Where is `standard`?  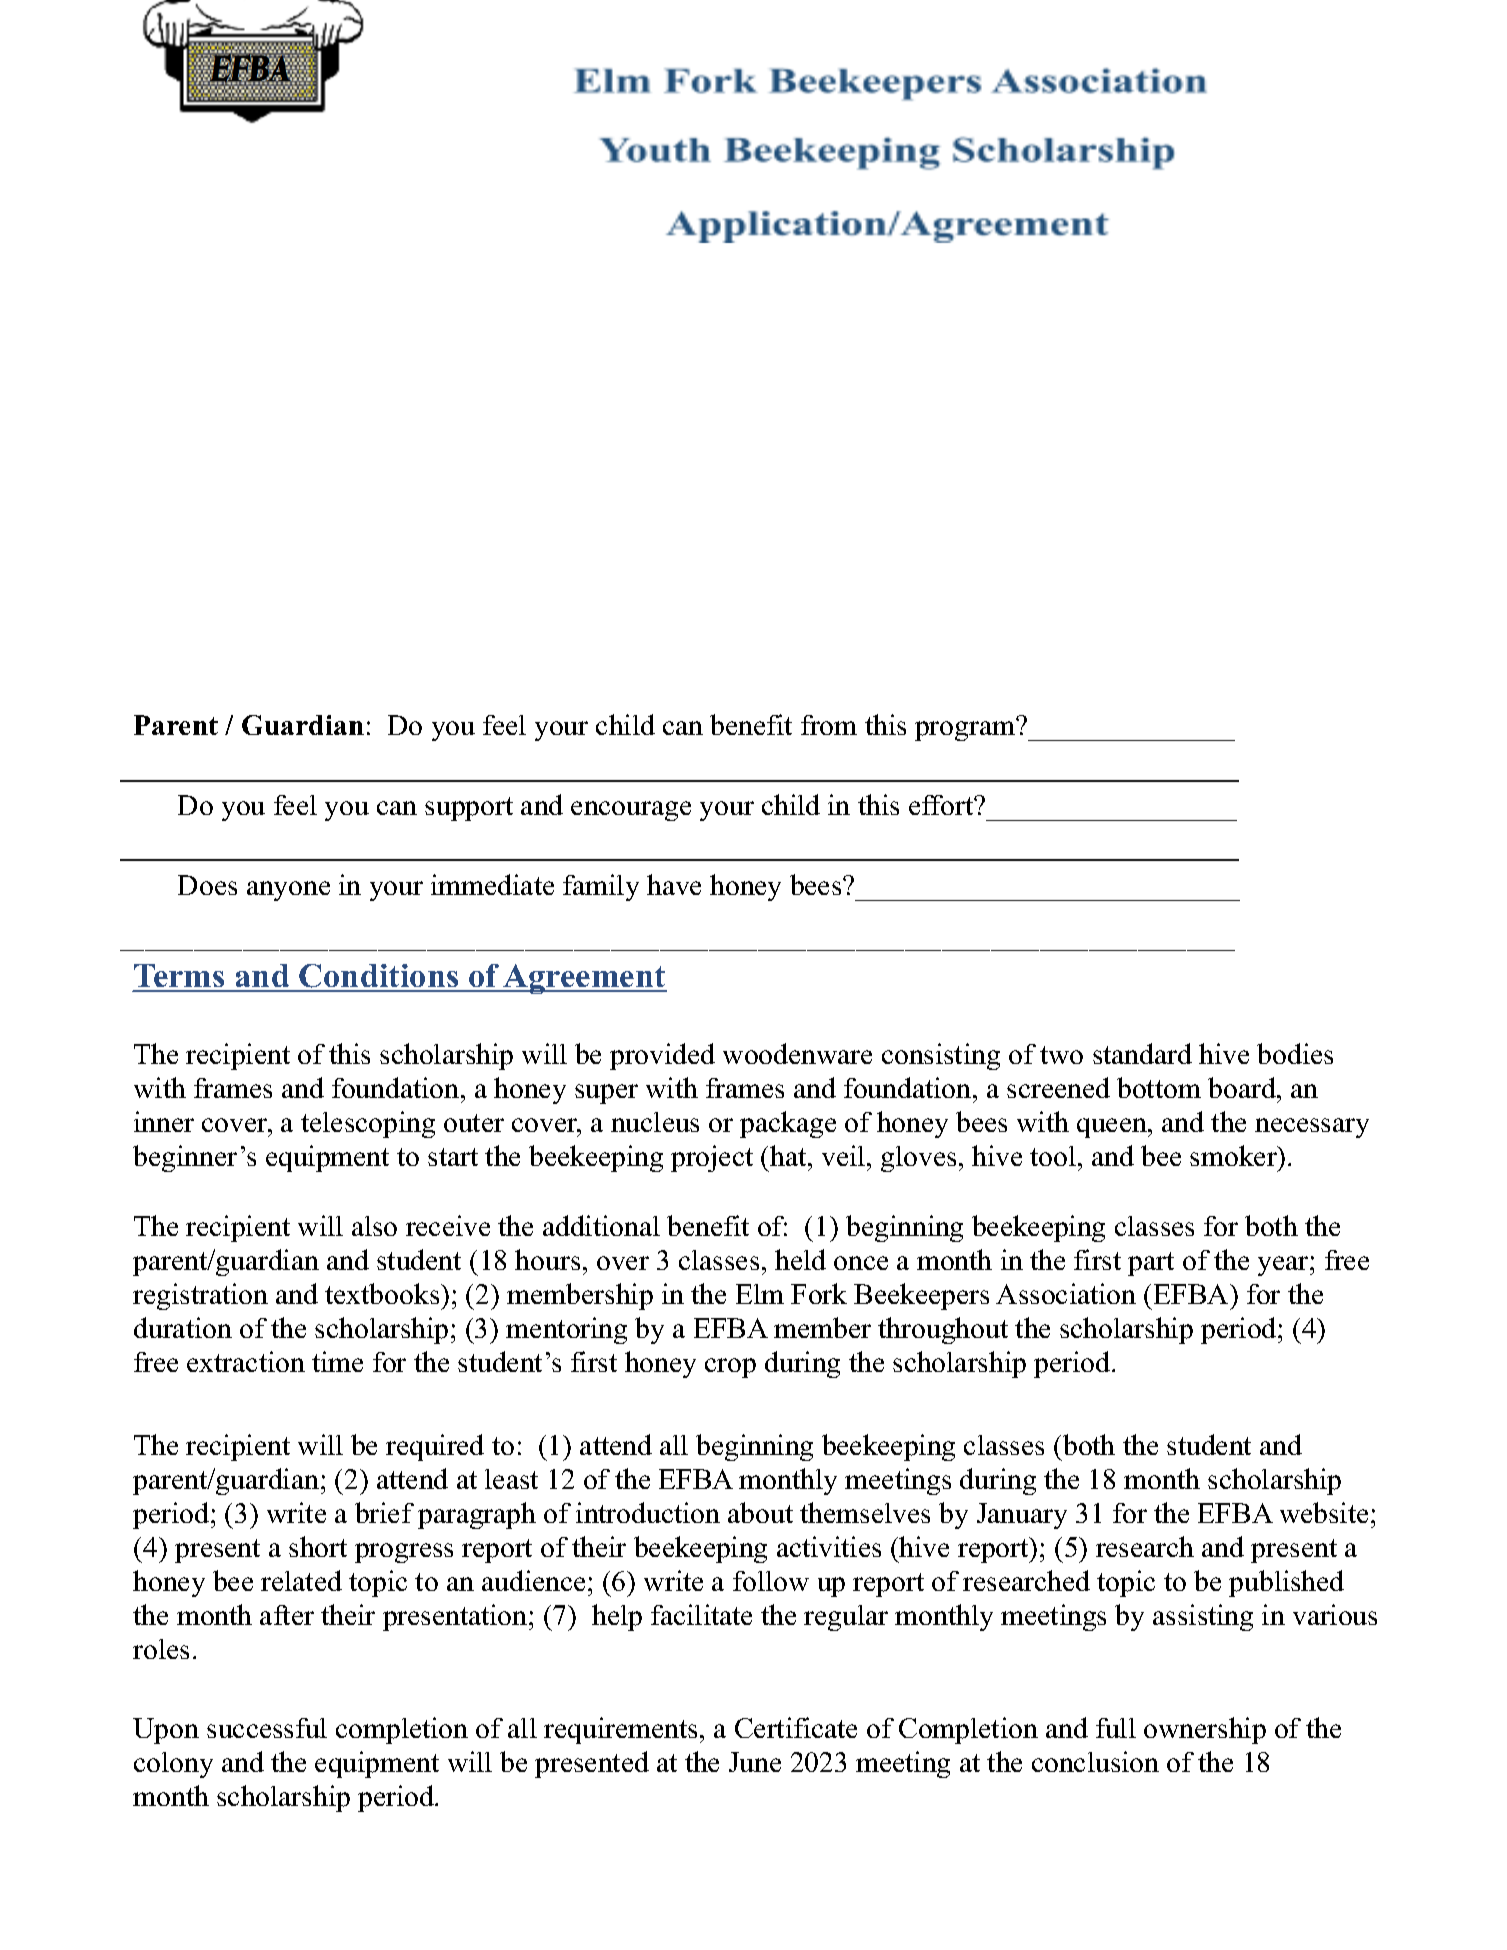 standard is located at coordinates (1142, 1053).
